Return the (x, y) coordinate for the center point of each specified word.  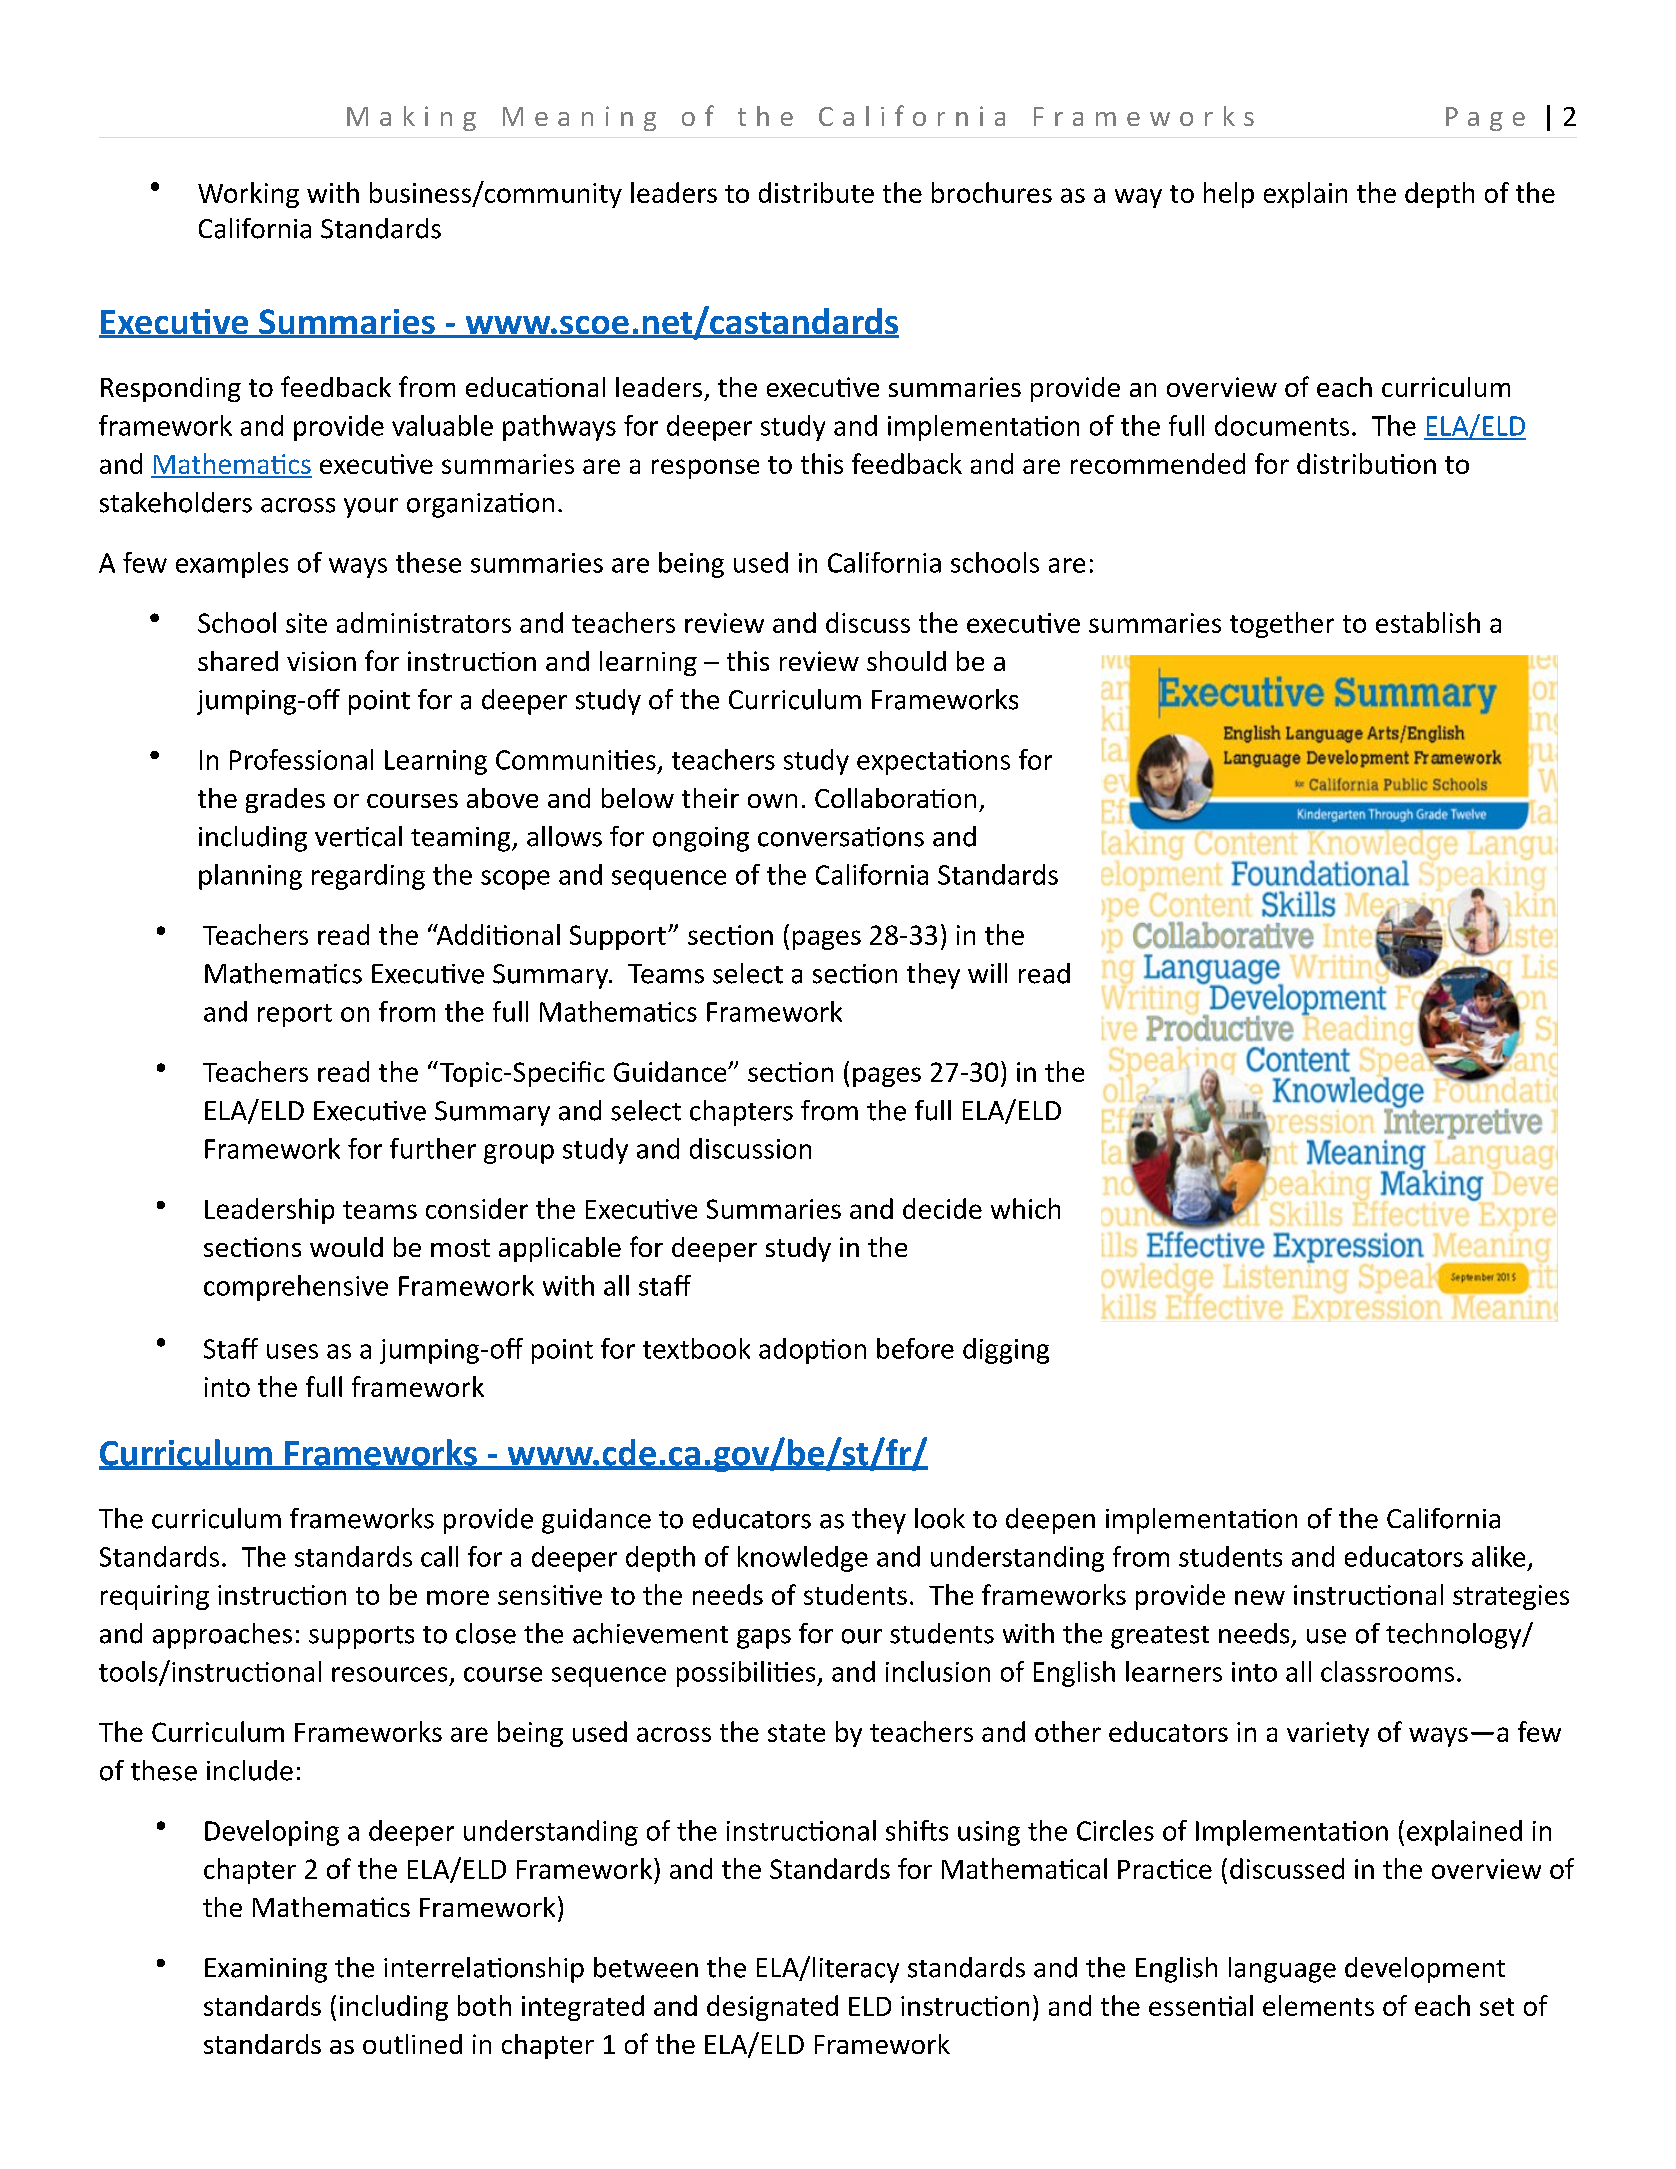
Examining (266, 1970)
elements (1318, 2005)
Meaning (579, 118)
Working (248, 195)
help (1229, 195)
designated (772, 2008)
